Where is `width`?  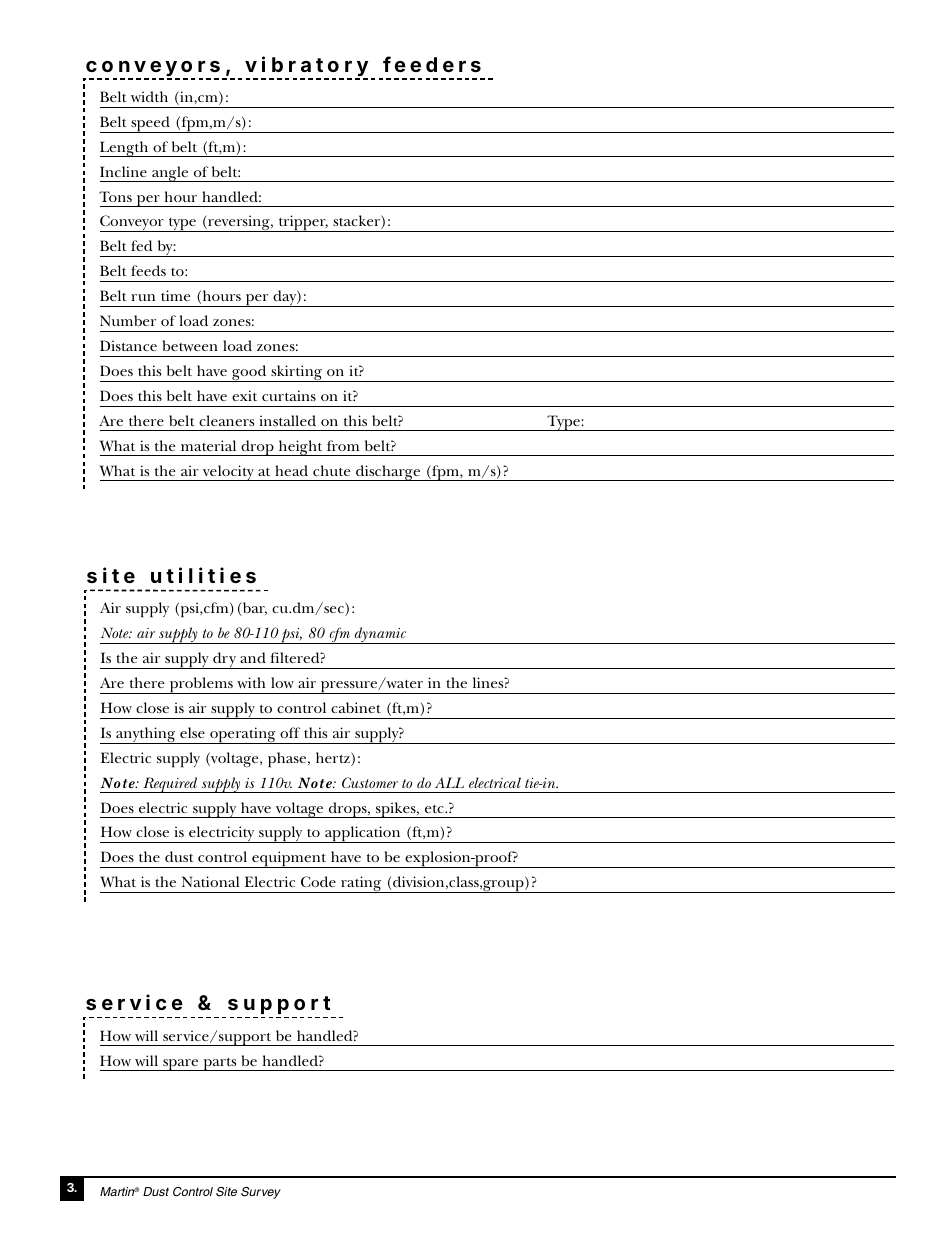
width is located at coordinates (149, 96).
